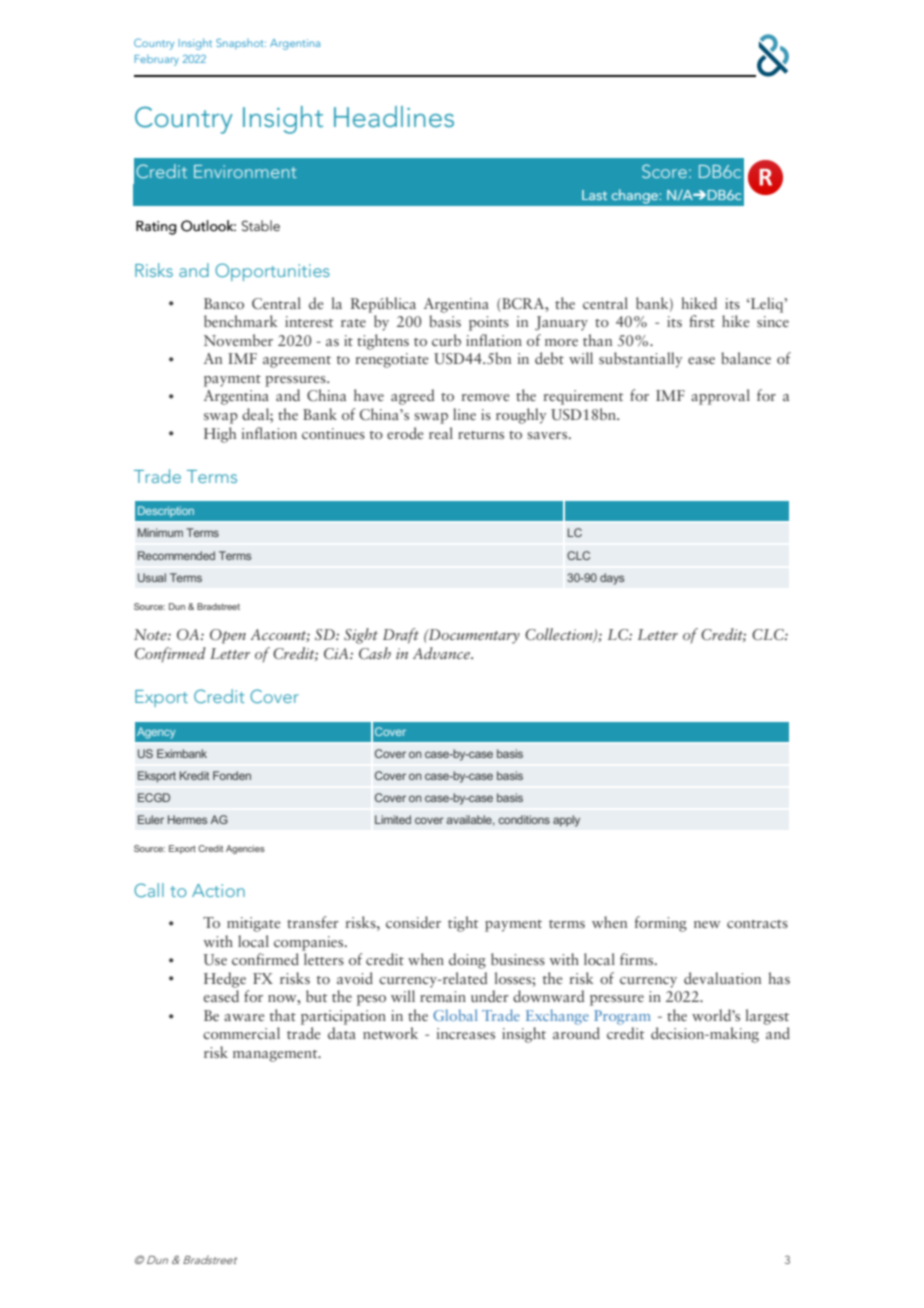 The width and height of the page is (924, 1308). I want to click on remove, so click(485, 397).
